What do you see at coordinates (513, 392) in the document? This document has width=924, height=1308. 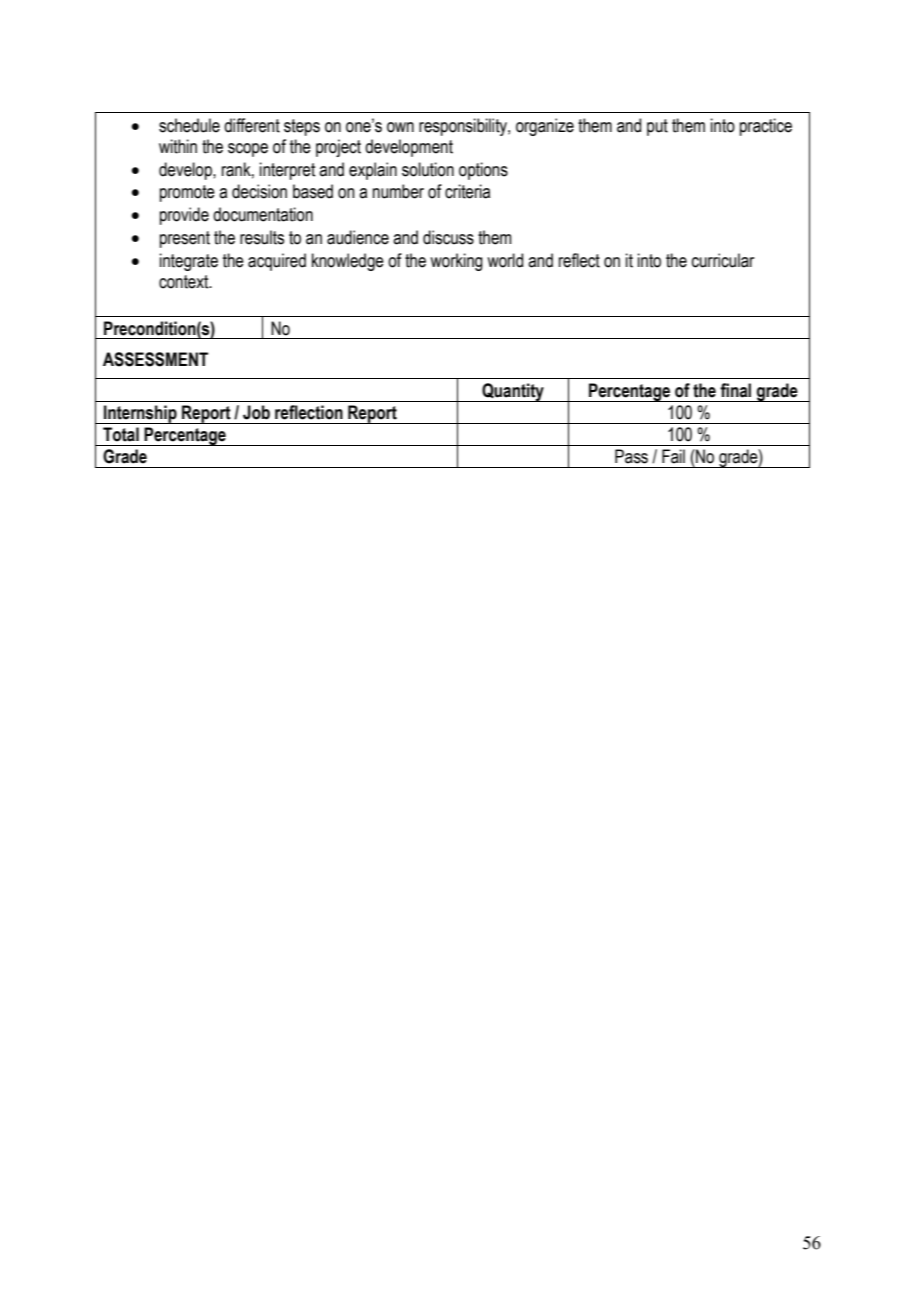 I see `Quantity` at bounding box center [513, 392].
